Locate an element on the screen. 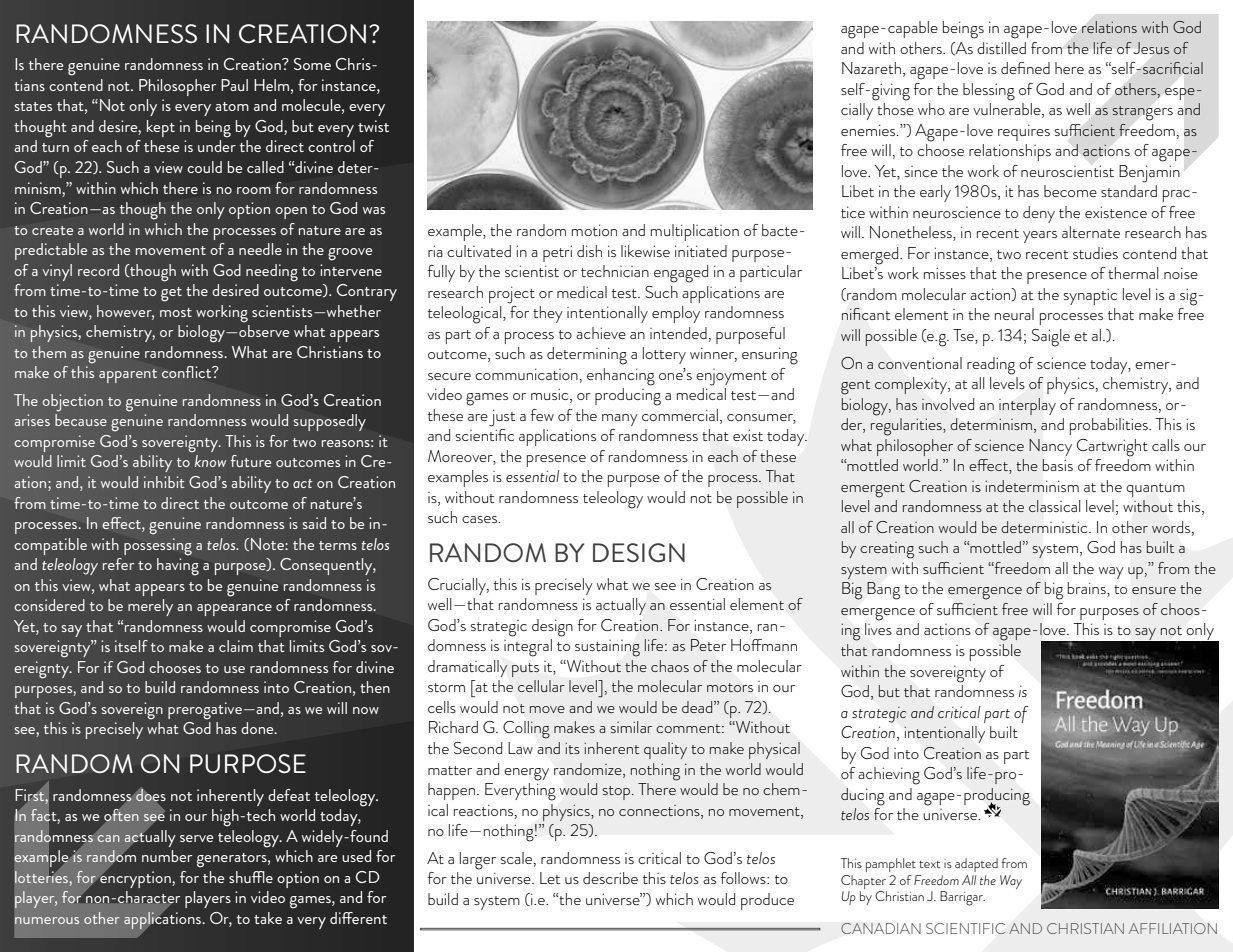 Image resolution: width=1233 pixels, height=952 pixels. synaptic is located at coordinates (1090, 296).
